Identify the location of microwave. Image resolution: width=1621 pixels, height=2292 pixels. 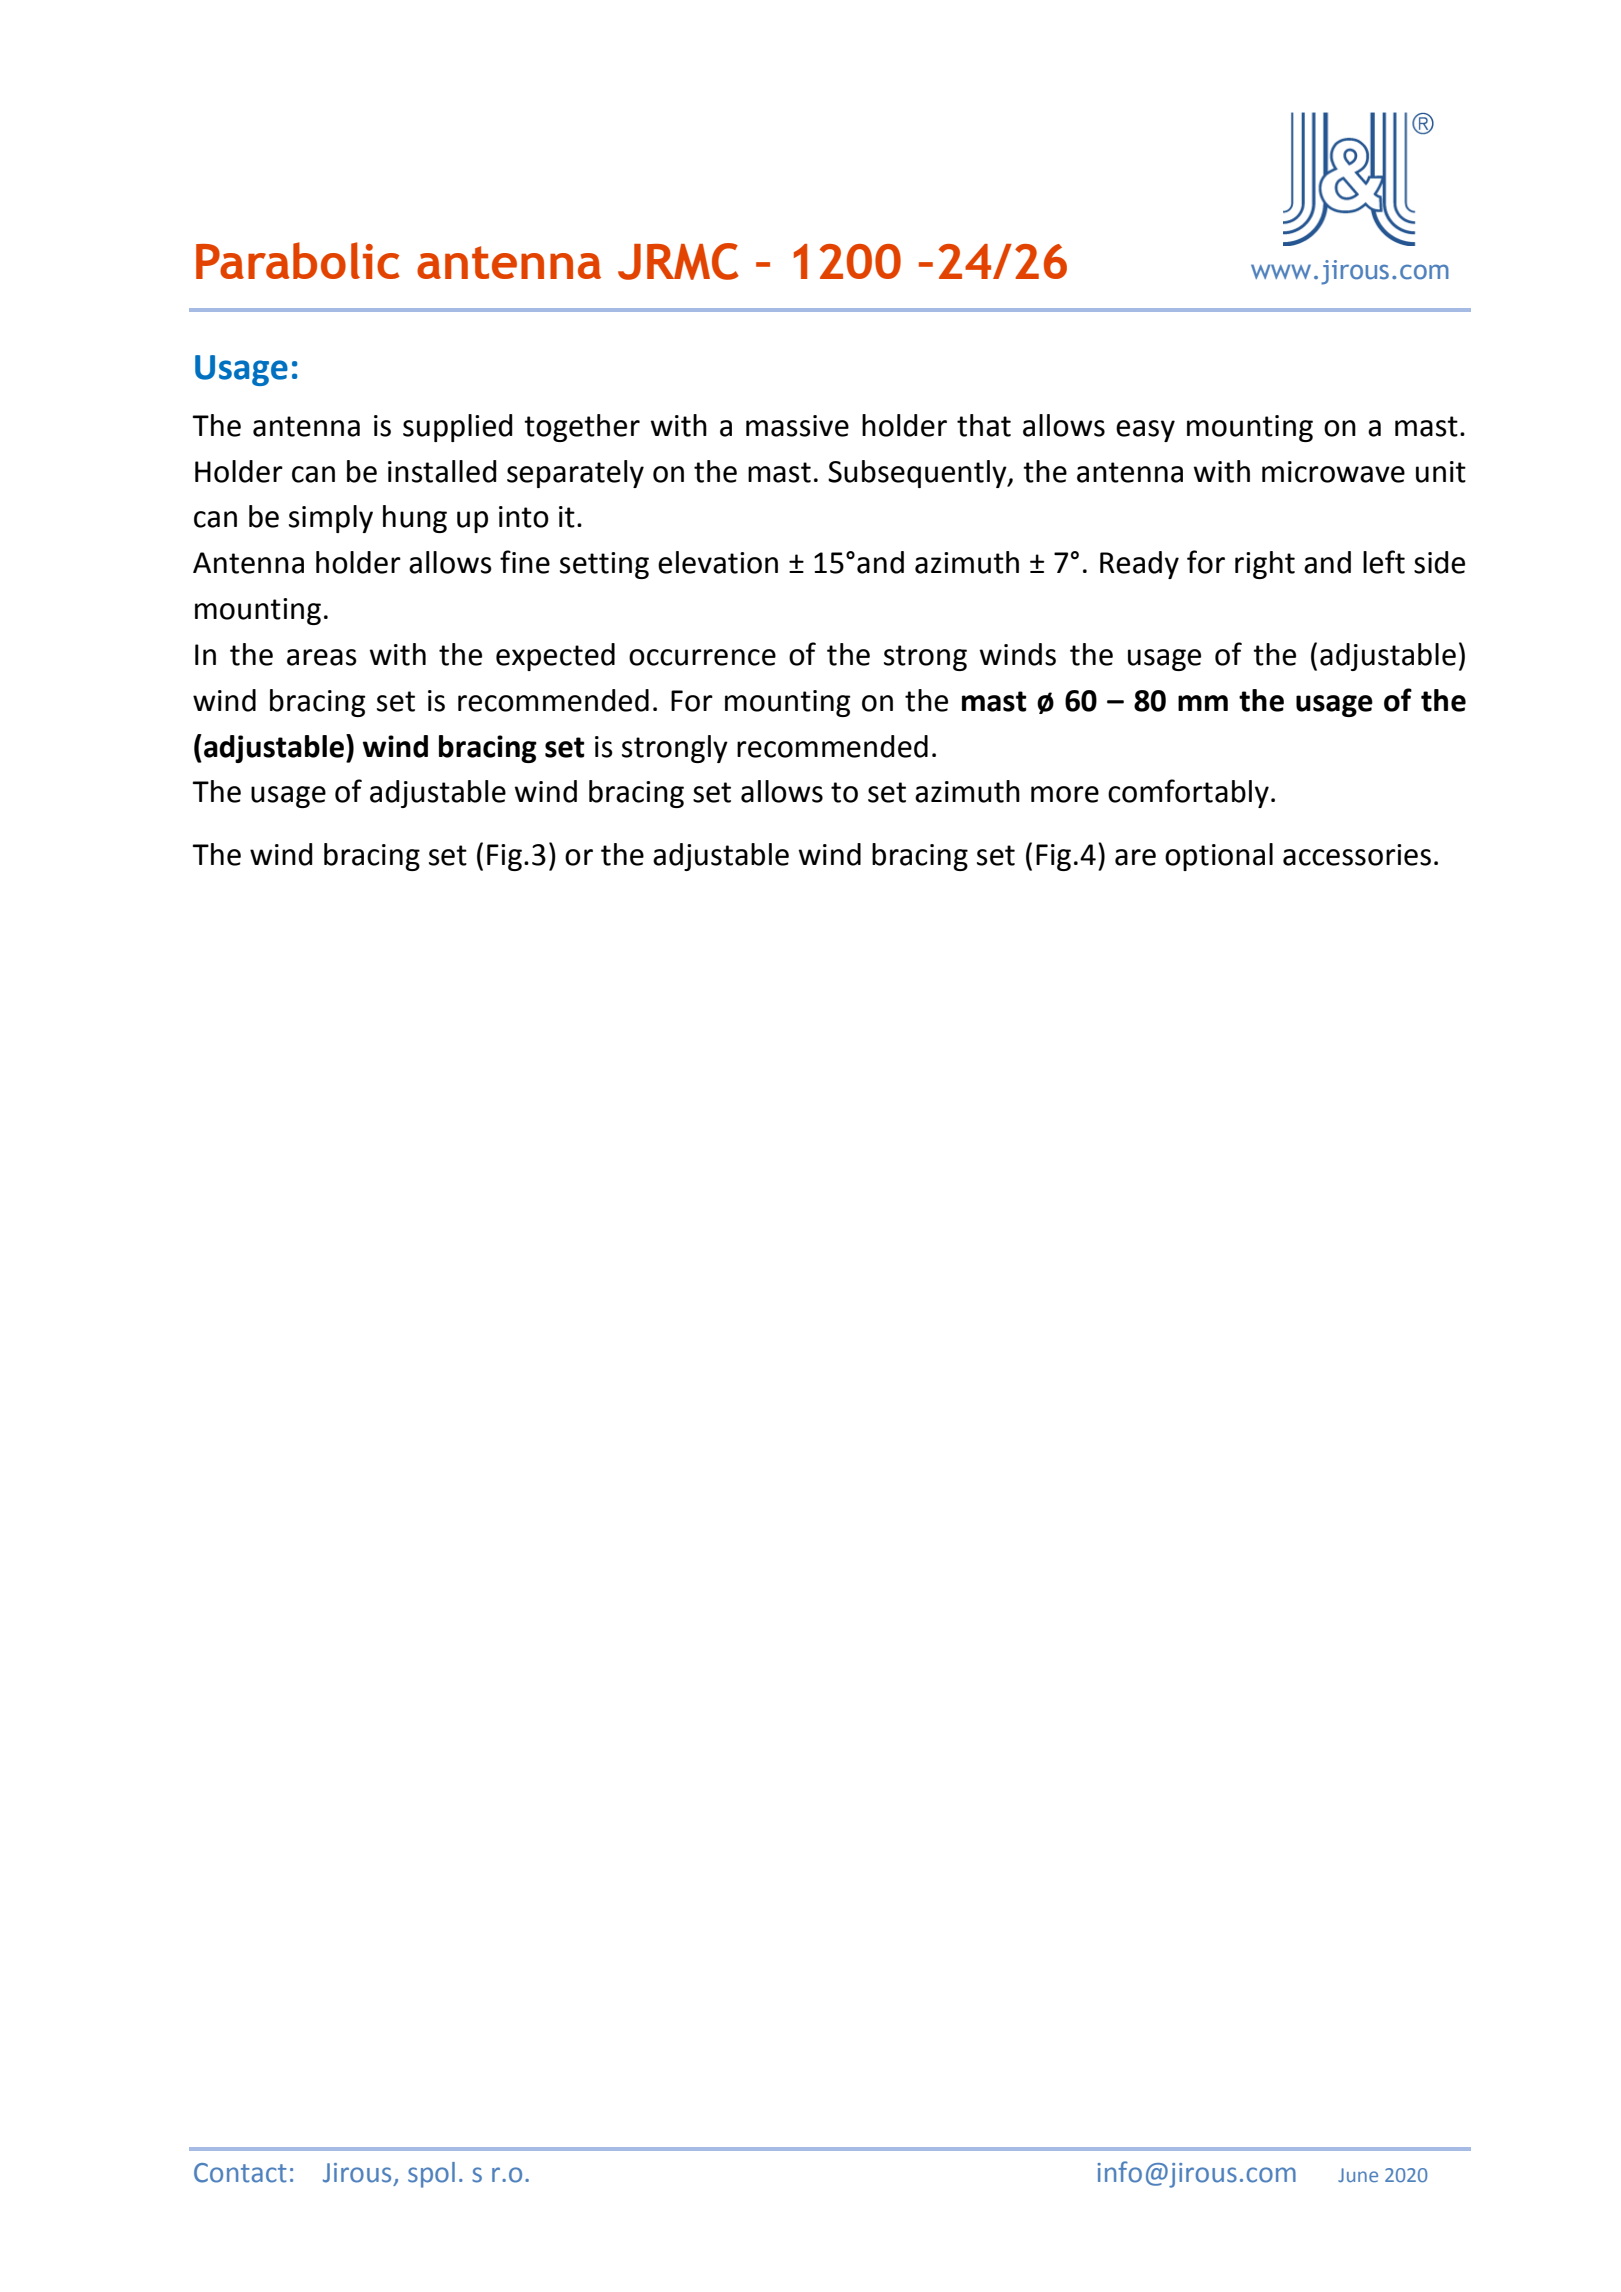
(1333, 472).
